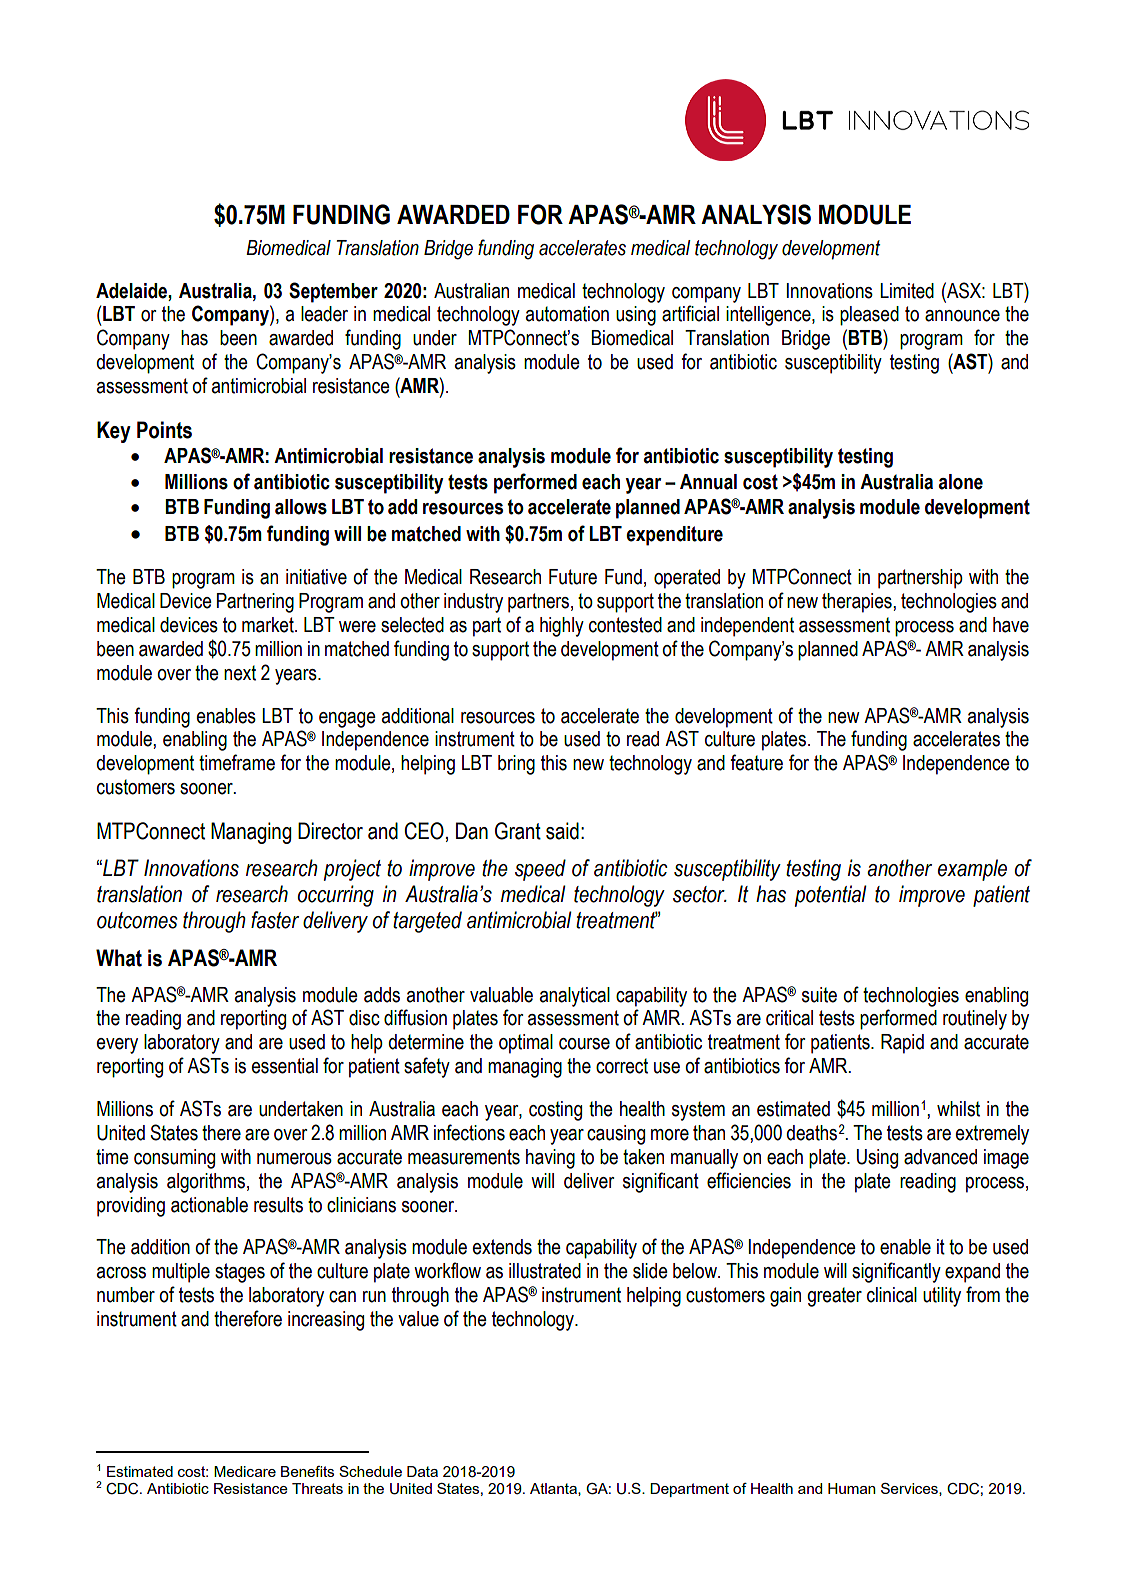 The image size is (1126, 1594). I want to click on leader, so click(324, 314).
